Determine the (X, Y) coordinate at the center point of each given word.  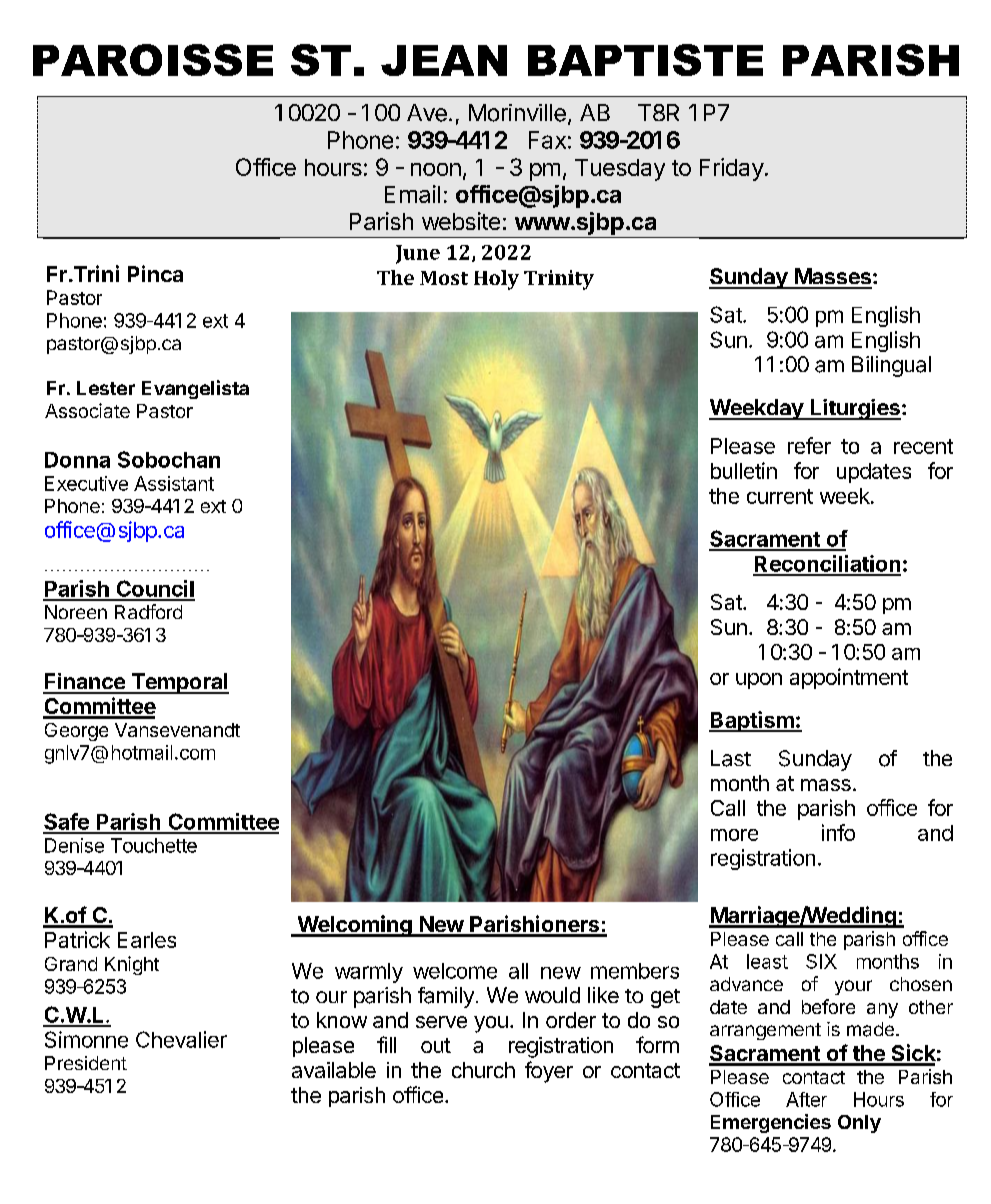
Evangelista (195, 389)
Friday (732, 169)
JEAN (444, 60)
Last (731, 758)
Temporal (179, 683)
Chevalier (181, 1039)
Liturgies (854, 409)
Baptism (752, 721)
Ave (427, 113)
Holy (496, 280)
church (483, 1070)
